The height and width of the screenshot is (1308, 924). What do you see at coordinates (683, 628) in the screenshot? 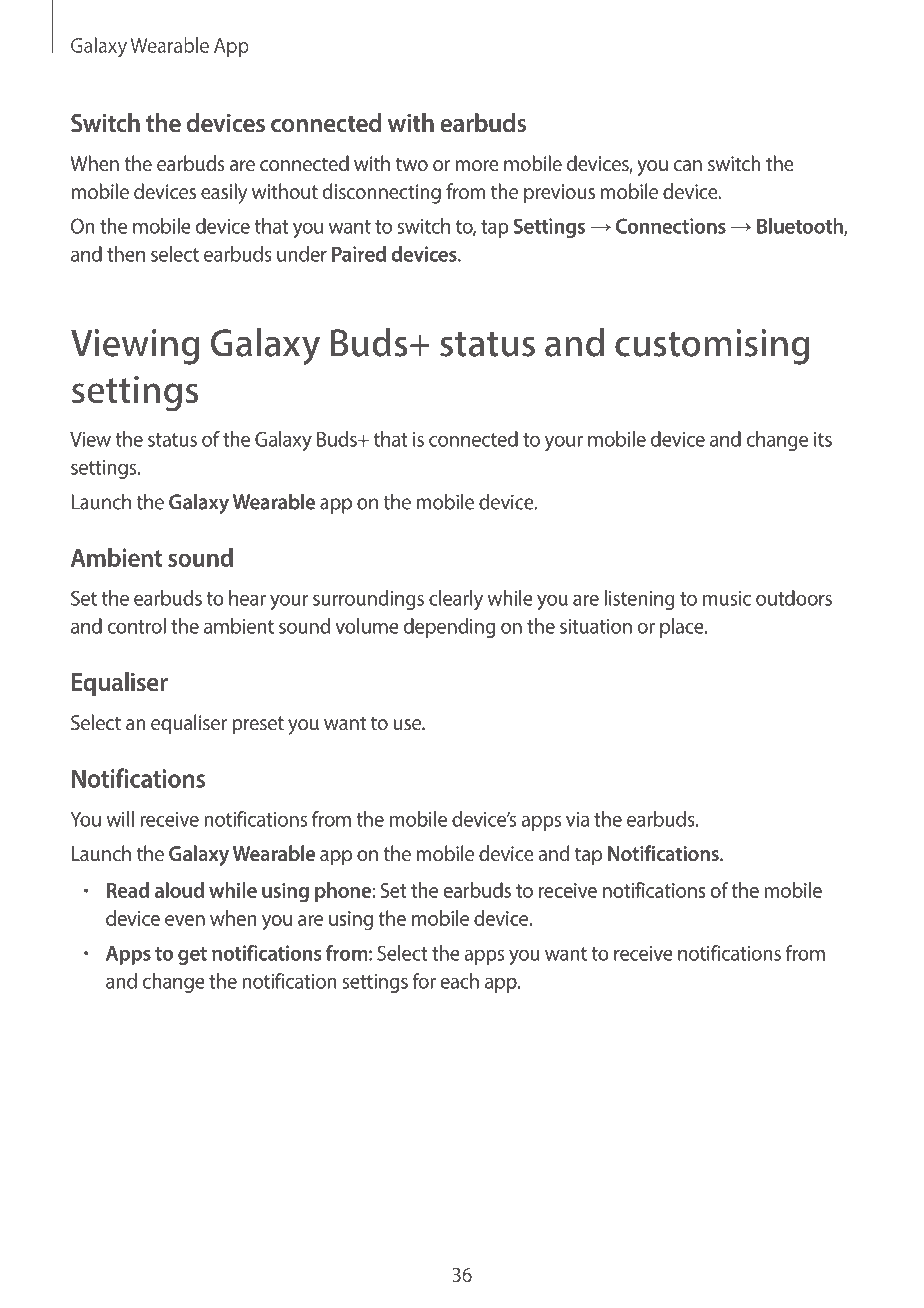
I see `place` at bounding box center [683, 628].
